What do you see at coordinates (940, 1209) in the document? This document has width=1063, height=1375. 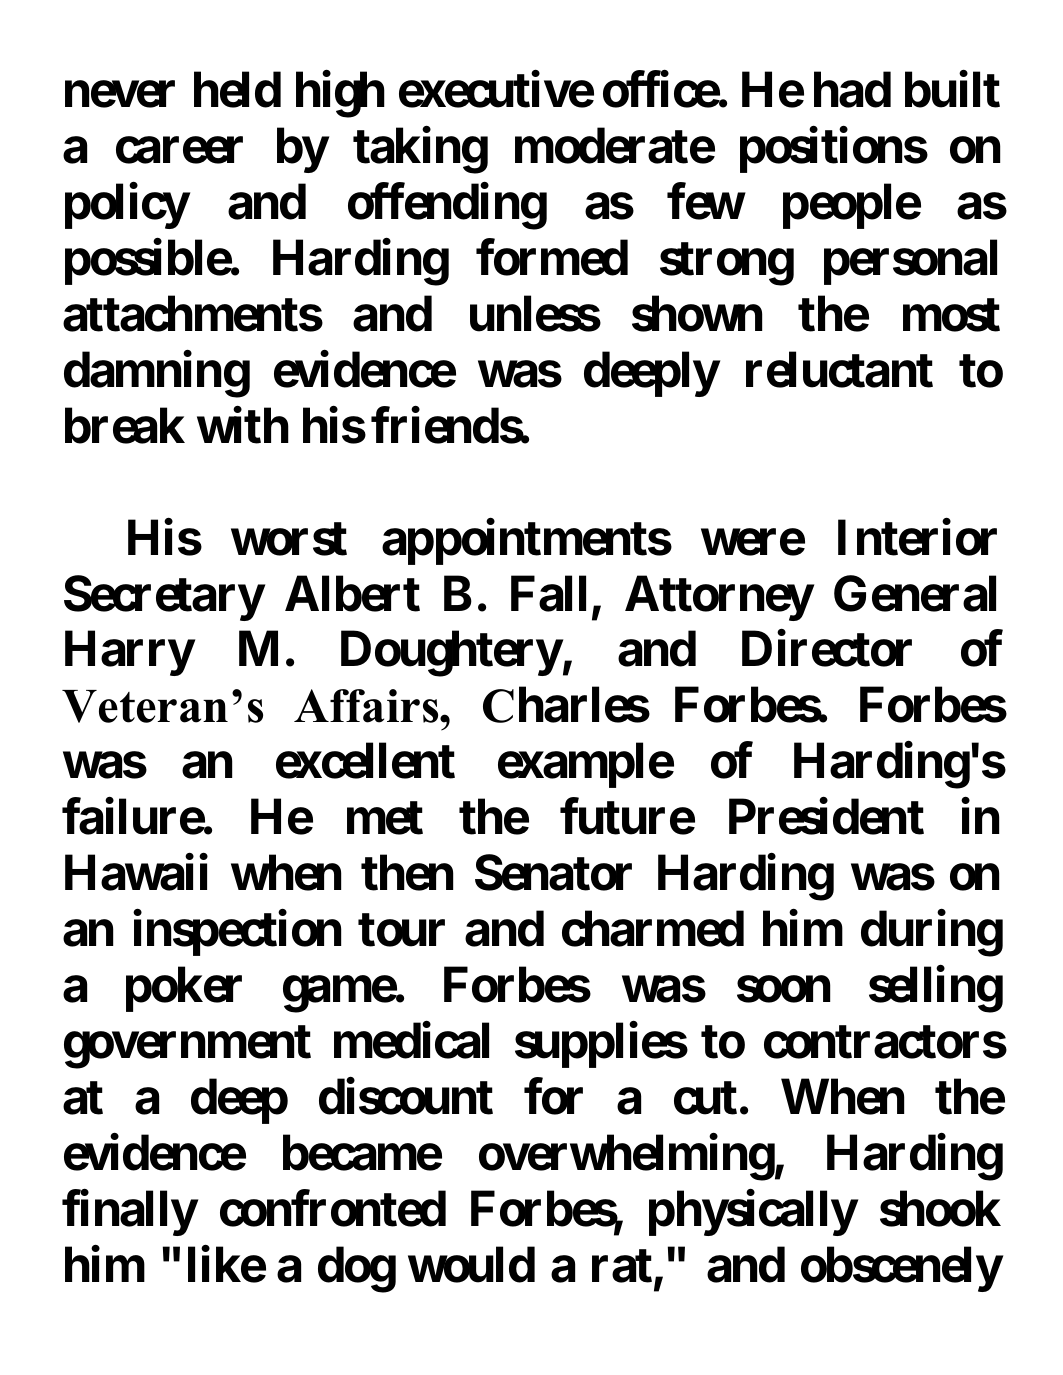 I see `shook` at bounding box center [940, 1209].
